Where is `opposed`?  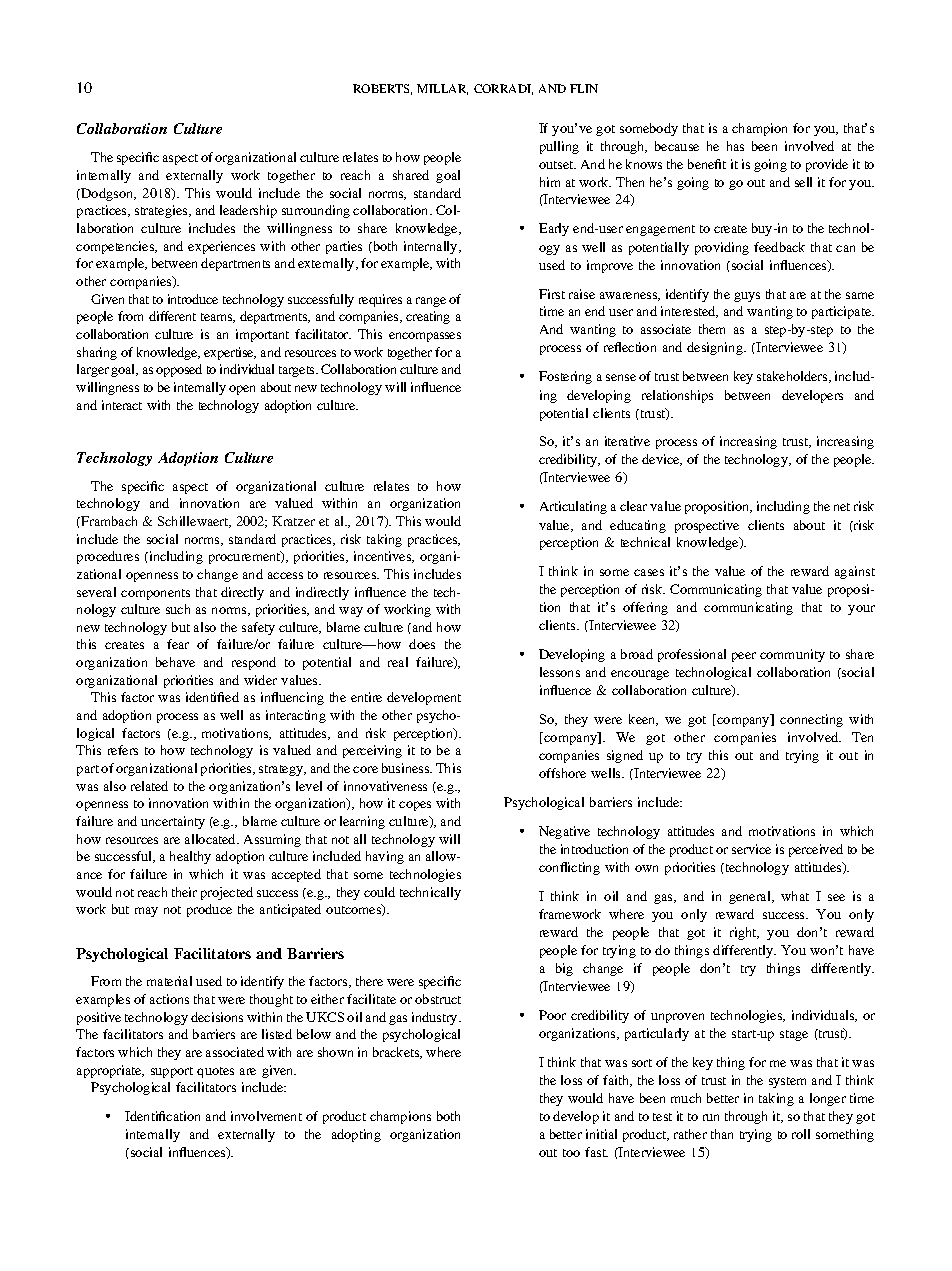
opposed is located at coordinates (179, 370).
